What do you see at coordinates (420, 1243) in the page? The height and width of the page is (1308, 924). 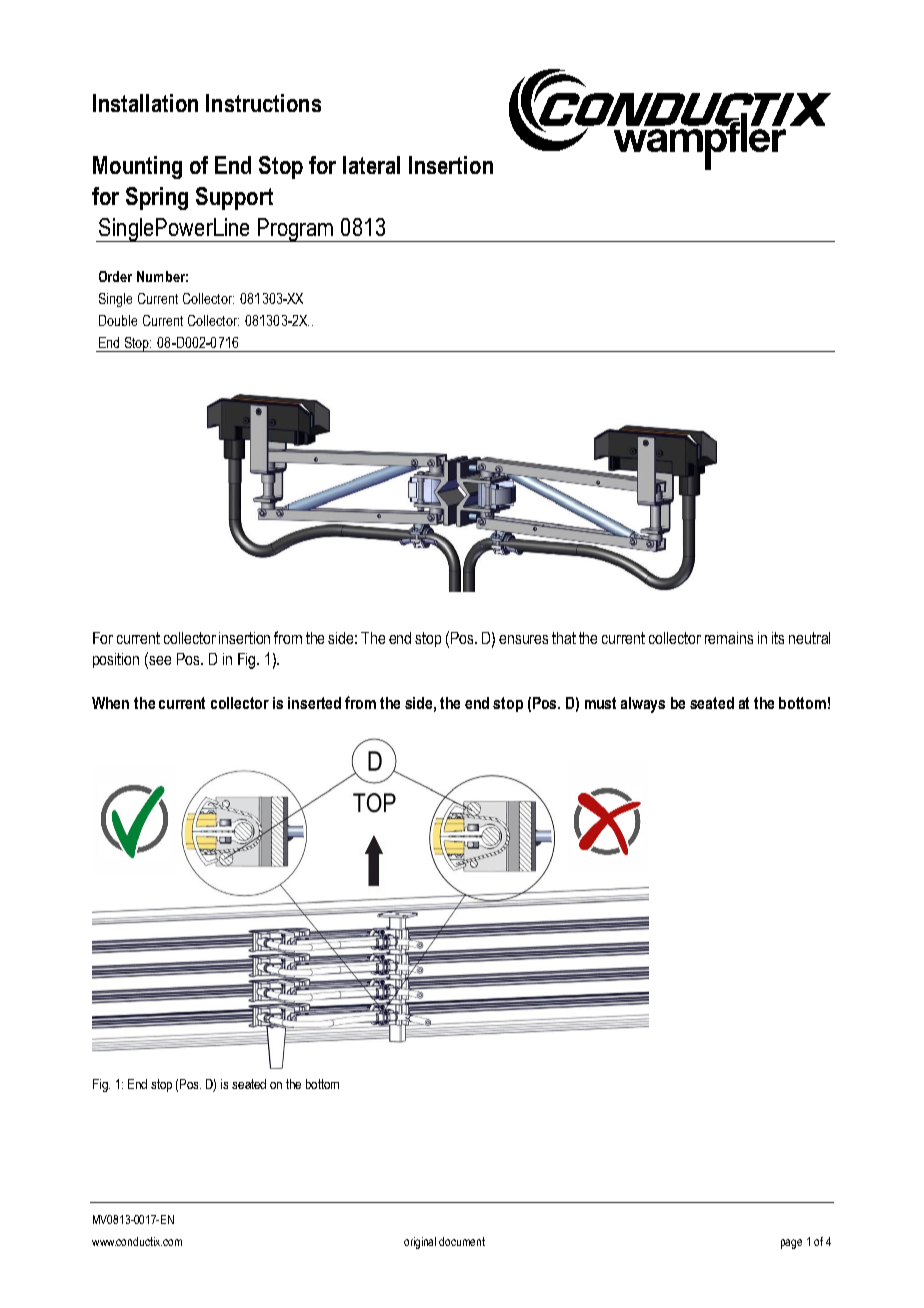 I see `original` at bounding box center [420, 1243].
